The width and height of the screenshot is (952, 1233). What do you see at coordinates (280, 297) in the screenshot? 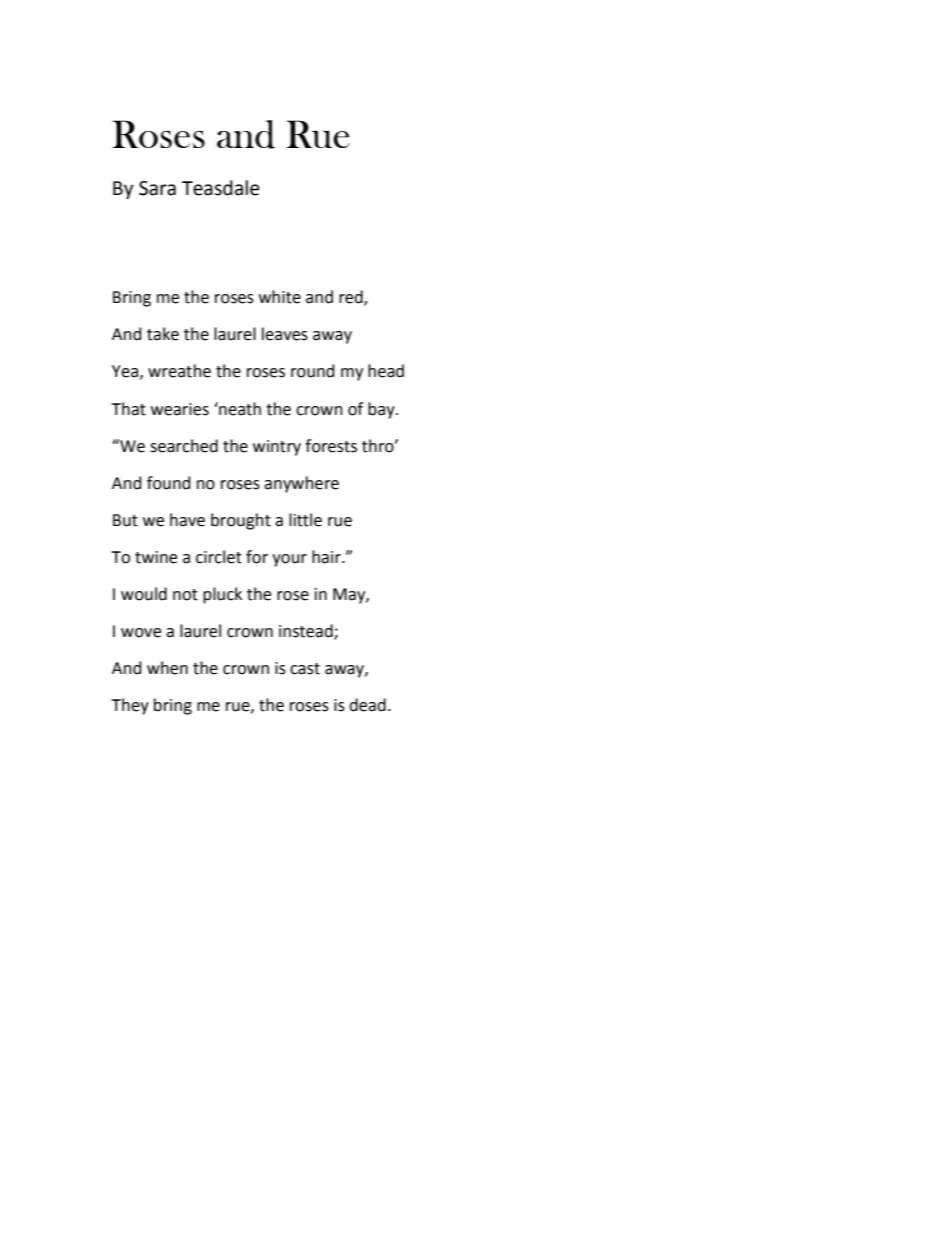
I see `white` at bounding box center [280, 297].
